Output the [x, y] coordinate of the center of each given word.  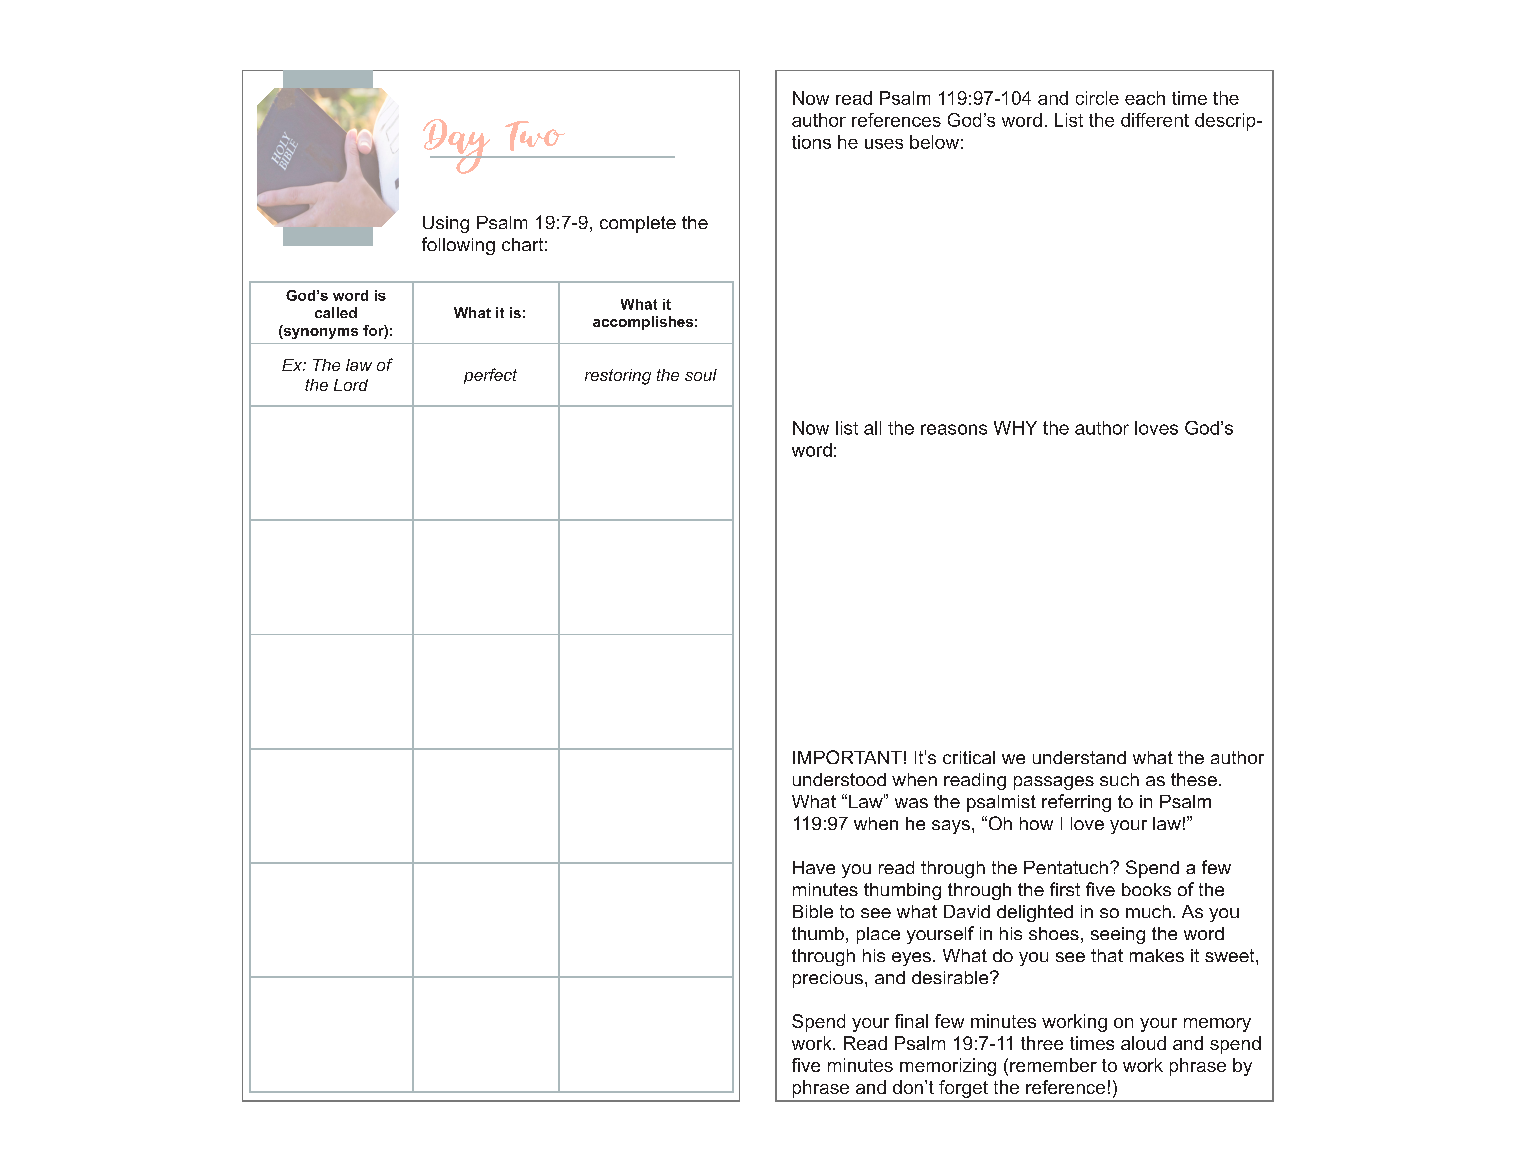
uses [884, 144]
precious [828, 979]
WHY [1015, 428]
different [1155, 120]
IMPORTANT [847, 757]
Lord [351, 385]
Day [458, 146]
